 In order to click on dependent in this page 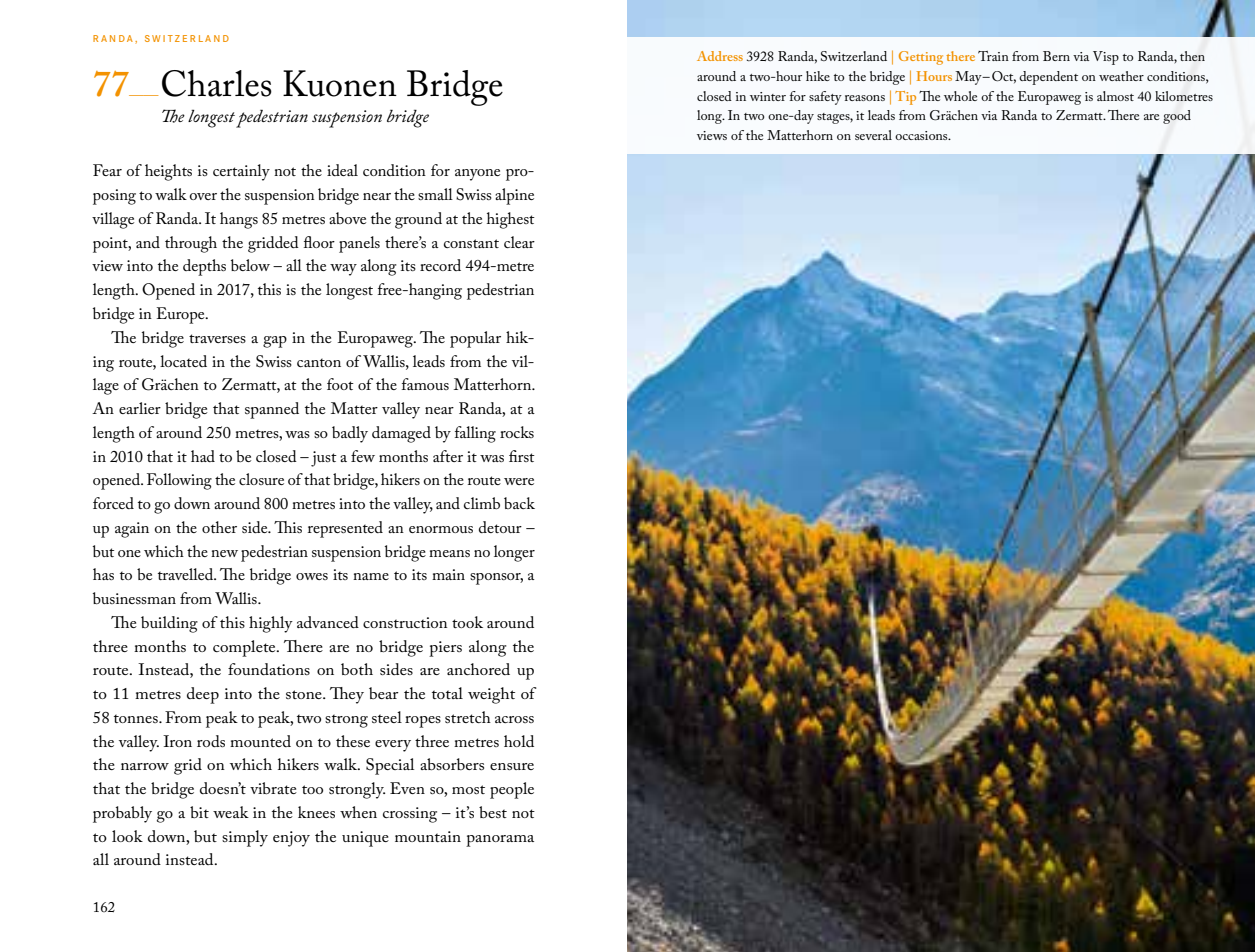, I will do `click(1048, 78)`.
